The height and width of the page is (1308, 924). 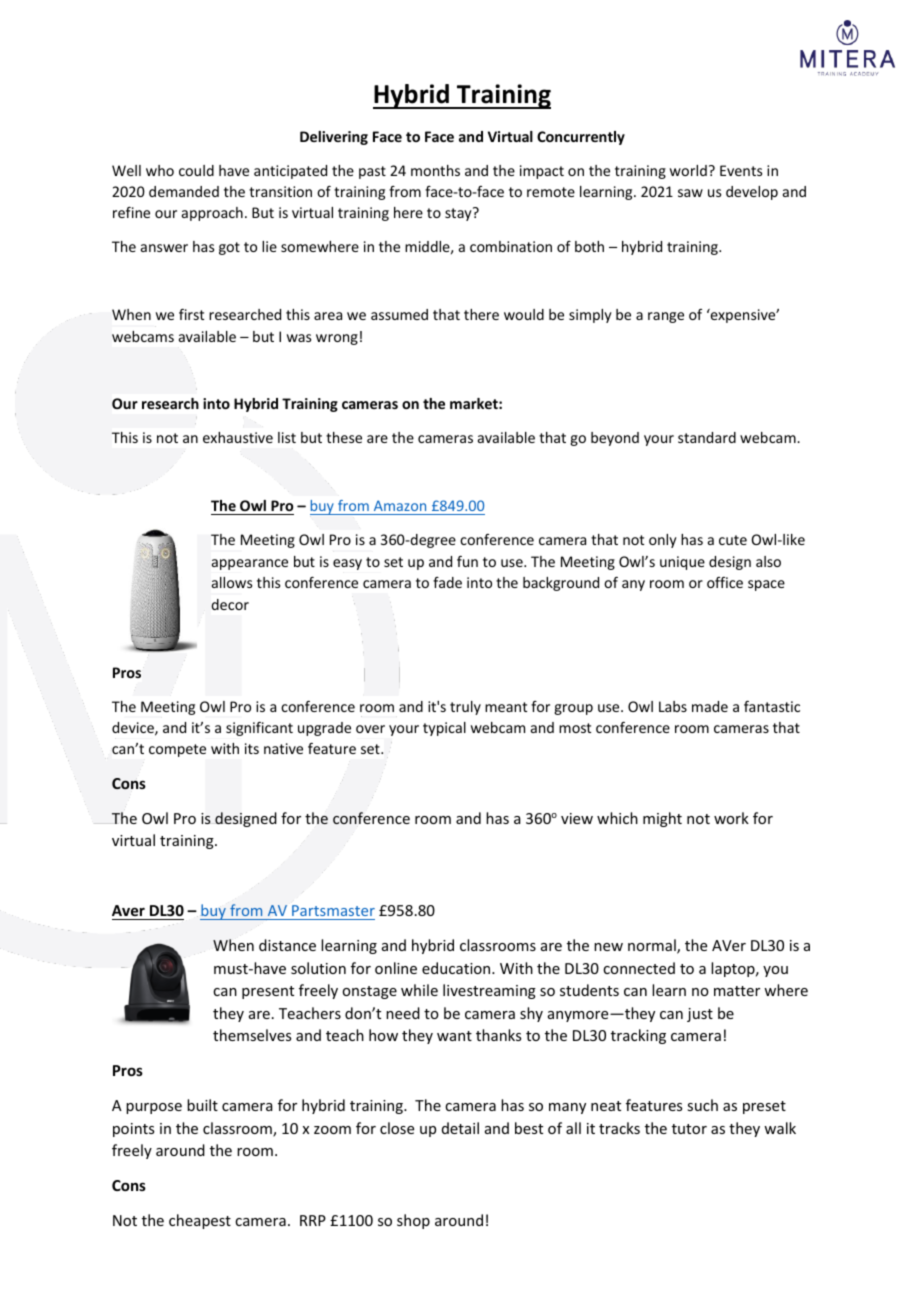 I want to click on world, so click(x=688, y=170).
